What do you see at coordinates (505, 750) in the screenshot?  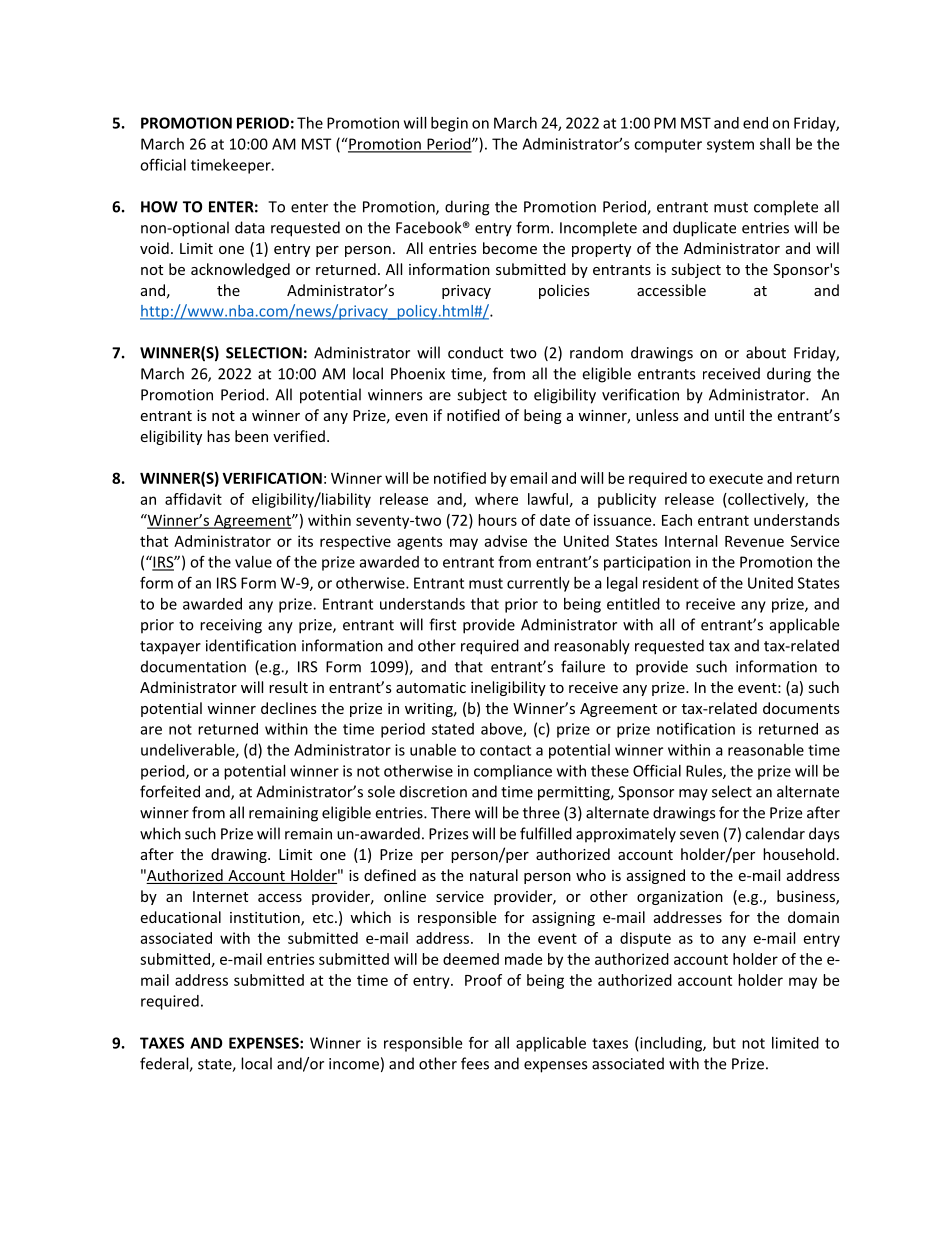 I see `contact` at bounding box center [505, 750].
